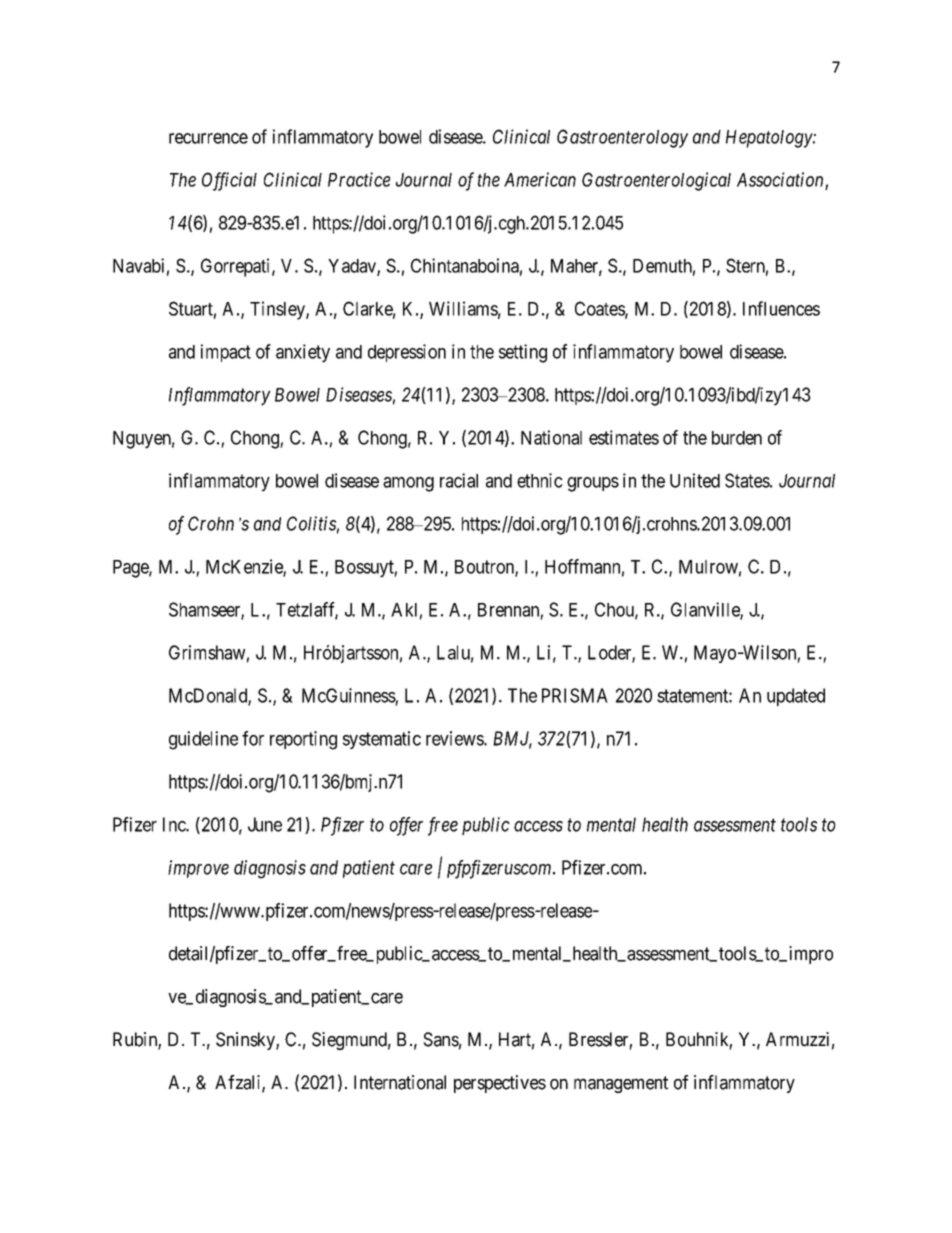 This screenshot has height=1233, width=952. What do you see at coordinates (796, 697) in the screenshot?
I see `updated` at bounding box center [796, 697].
